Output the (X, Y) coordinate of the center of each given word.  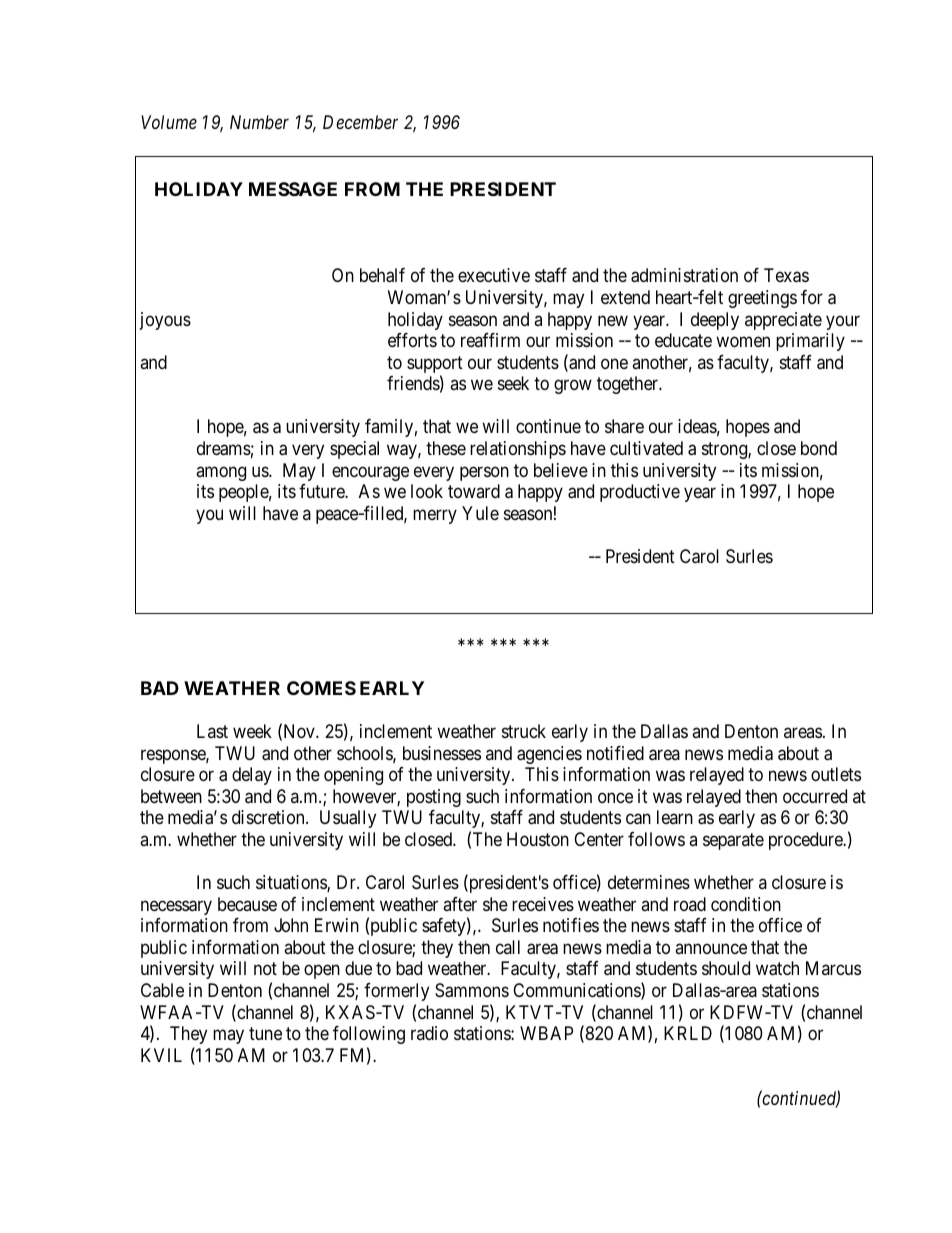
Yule (480, 513)
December (360, 122)
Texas (786, 275)
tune (265, 1033)
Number (259, 122)
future (322, 491)
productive (640, 493)
